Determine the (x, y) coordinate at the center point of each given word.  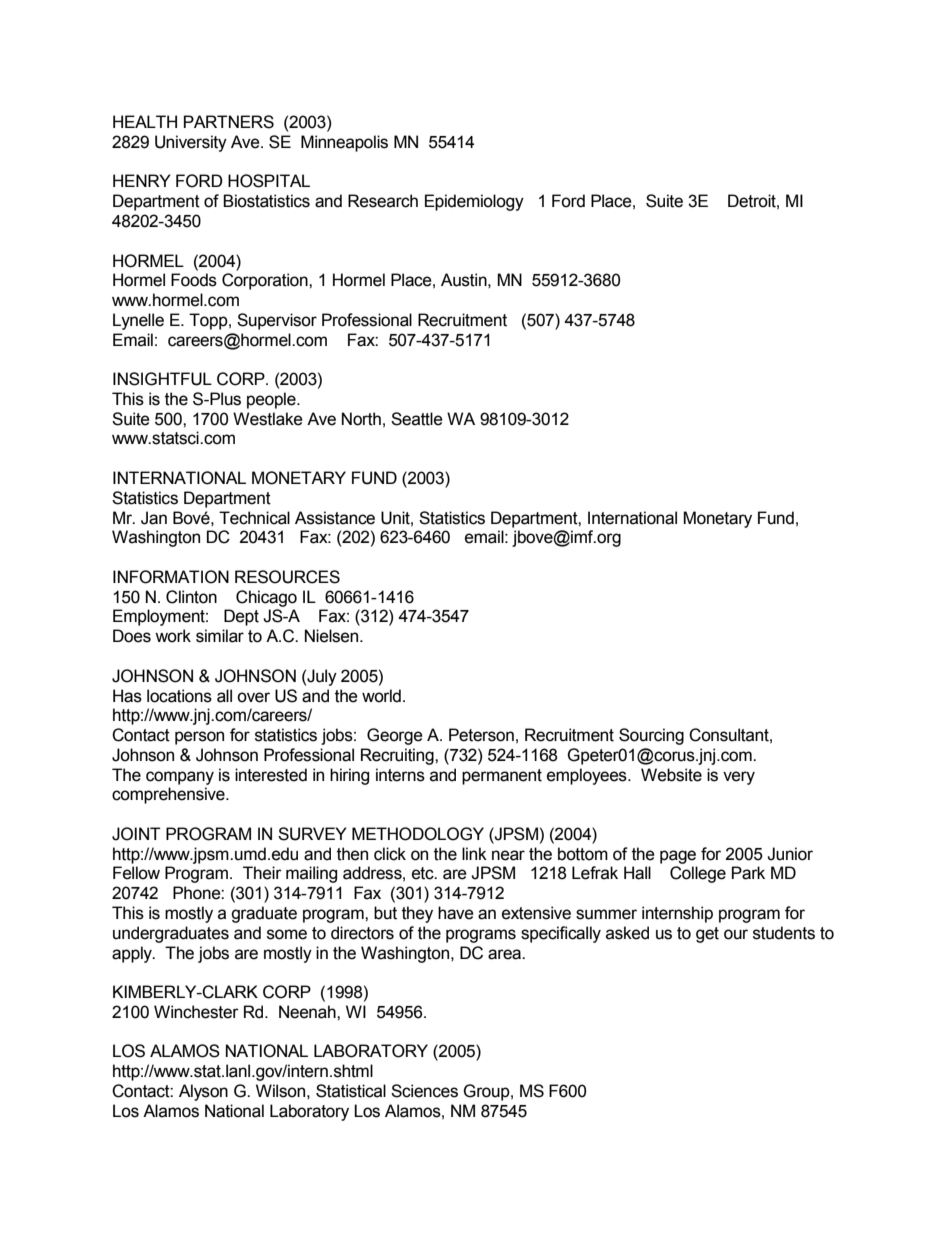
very (739, 778)
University (191, 143)
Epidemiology (474, 202)
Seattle (417, 419)
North (361, 419)
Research (383, 201)
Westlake (268, 419)
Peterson (481, 735)
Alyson (203, 1092)
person (199, 738)
